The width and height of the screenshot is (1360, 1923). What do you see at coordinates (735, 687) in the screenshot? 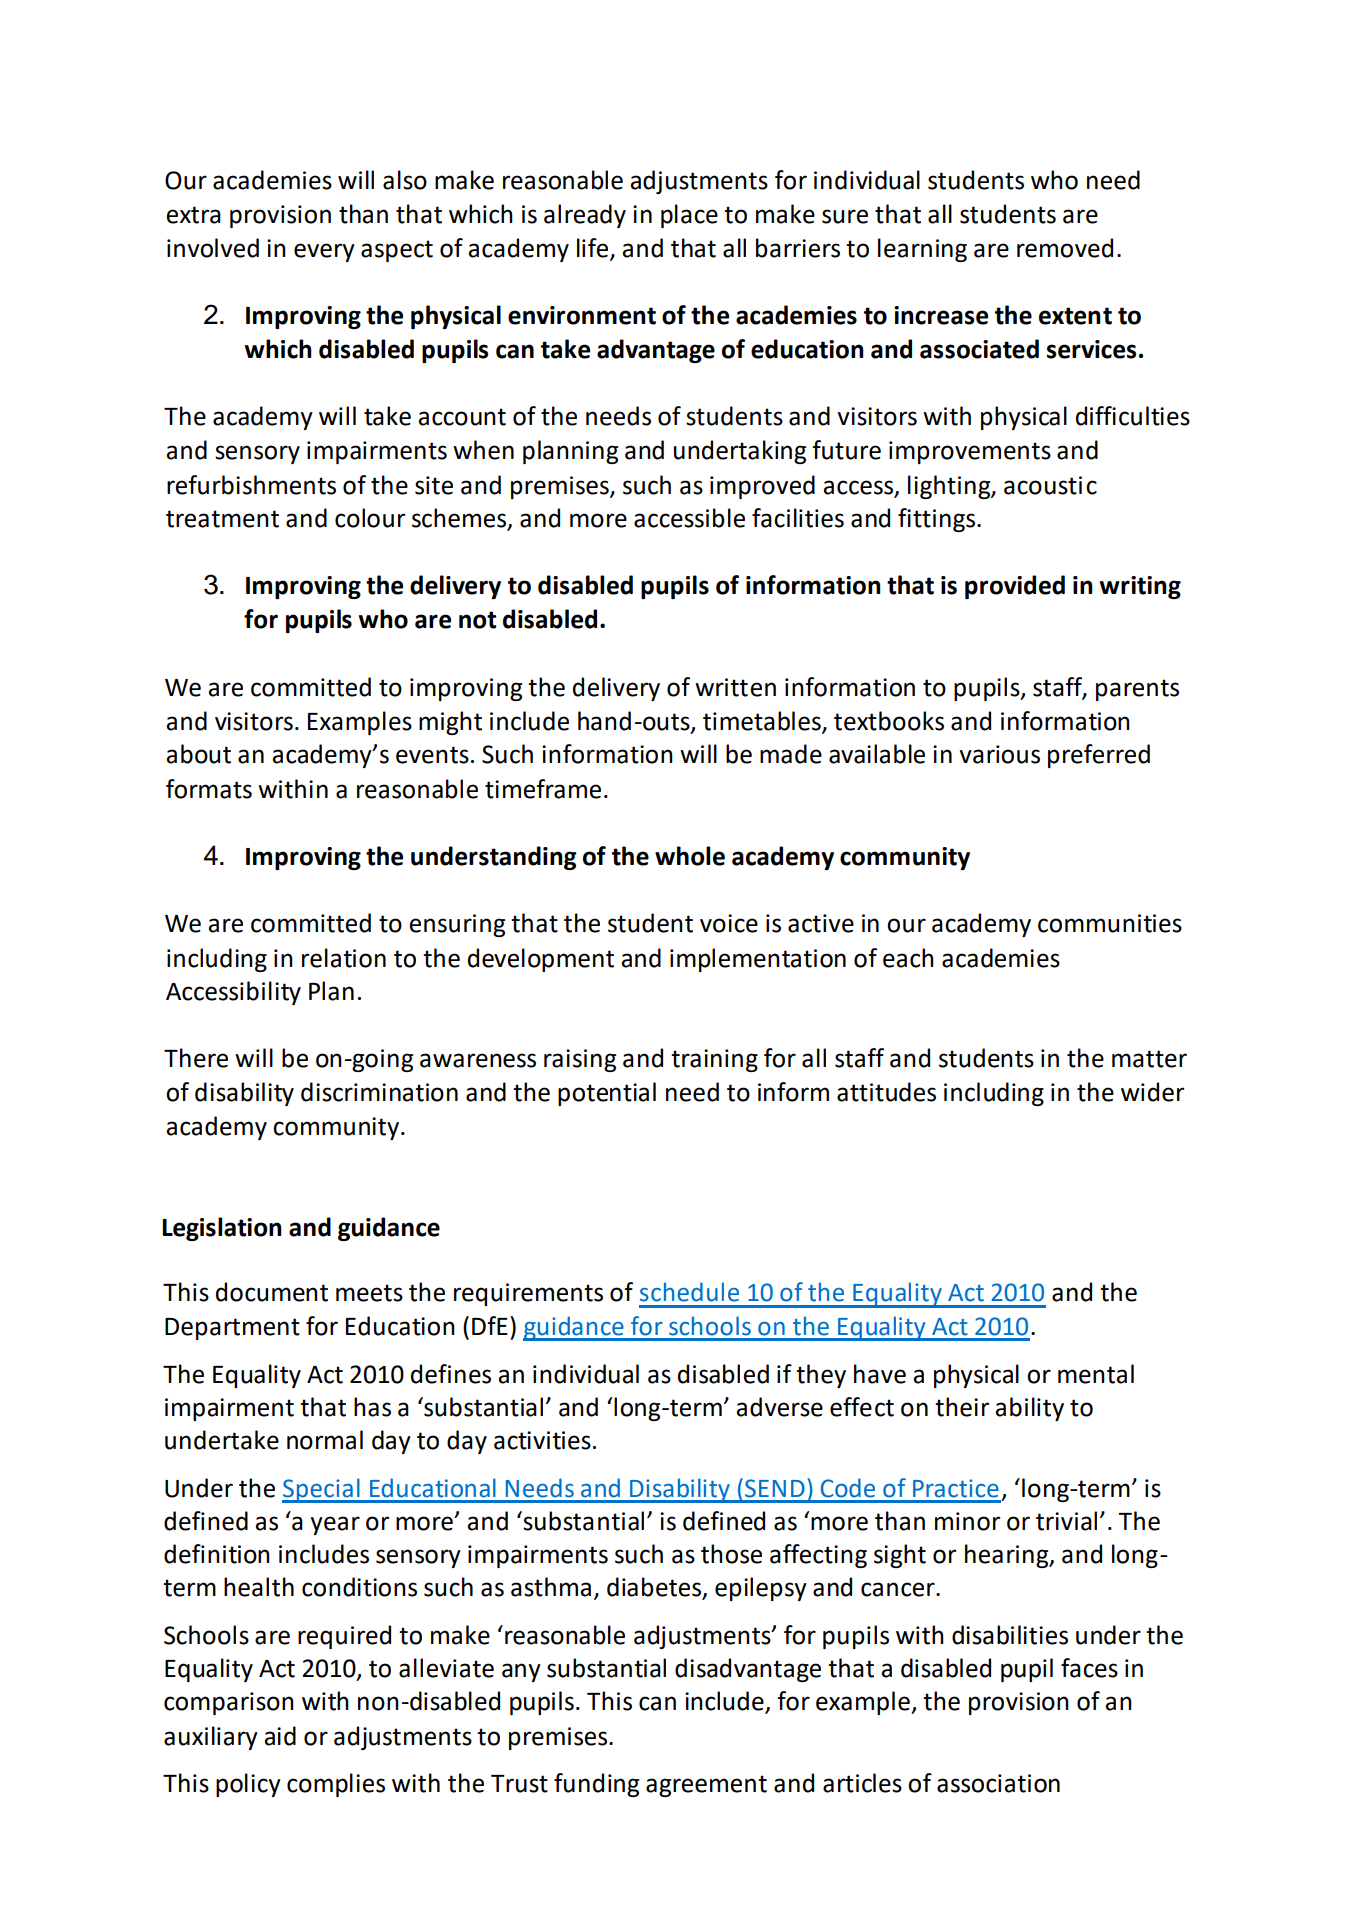
I see `written` at bounding box center [735, 687].
